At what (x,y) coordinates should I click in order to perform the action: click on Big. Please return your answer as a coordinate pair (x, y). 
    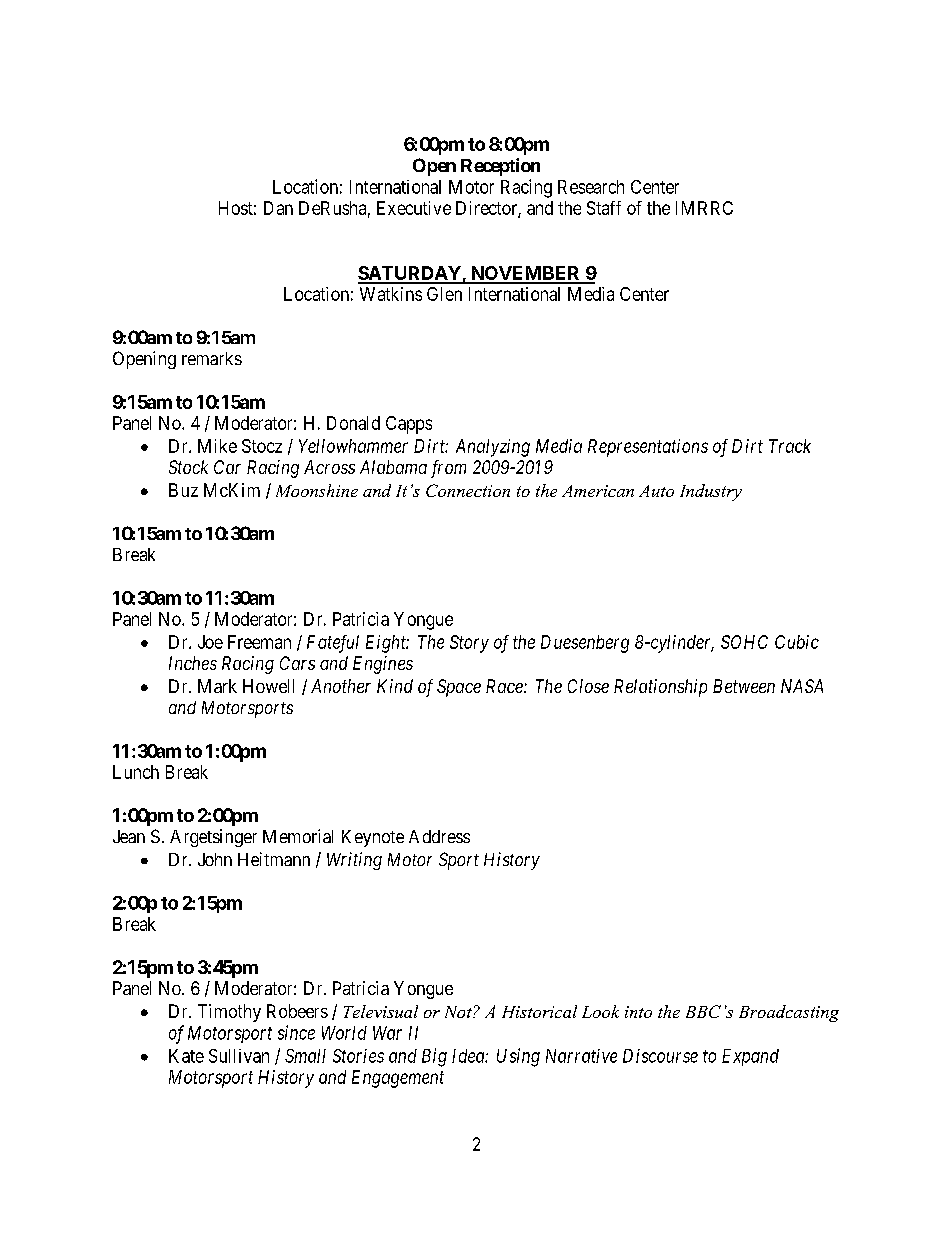
    Looking at the image, I should click on (434, 1057).
